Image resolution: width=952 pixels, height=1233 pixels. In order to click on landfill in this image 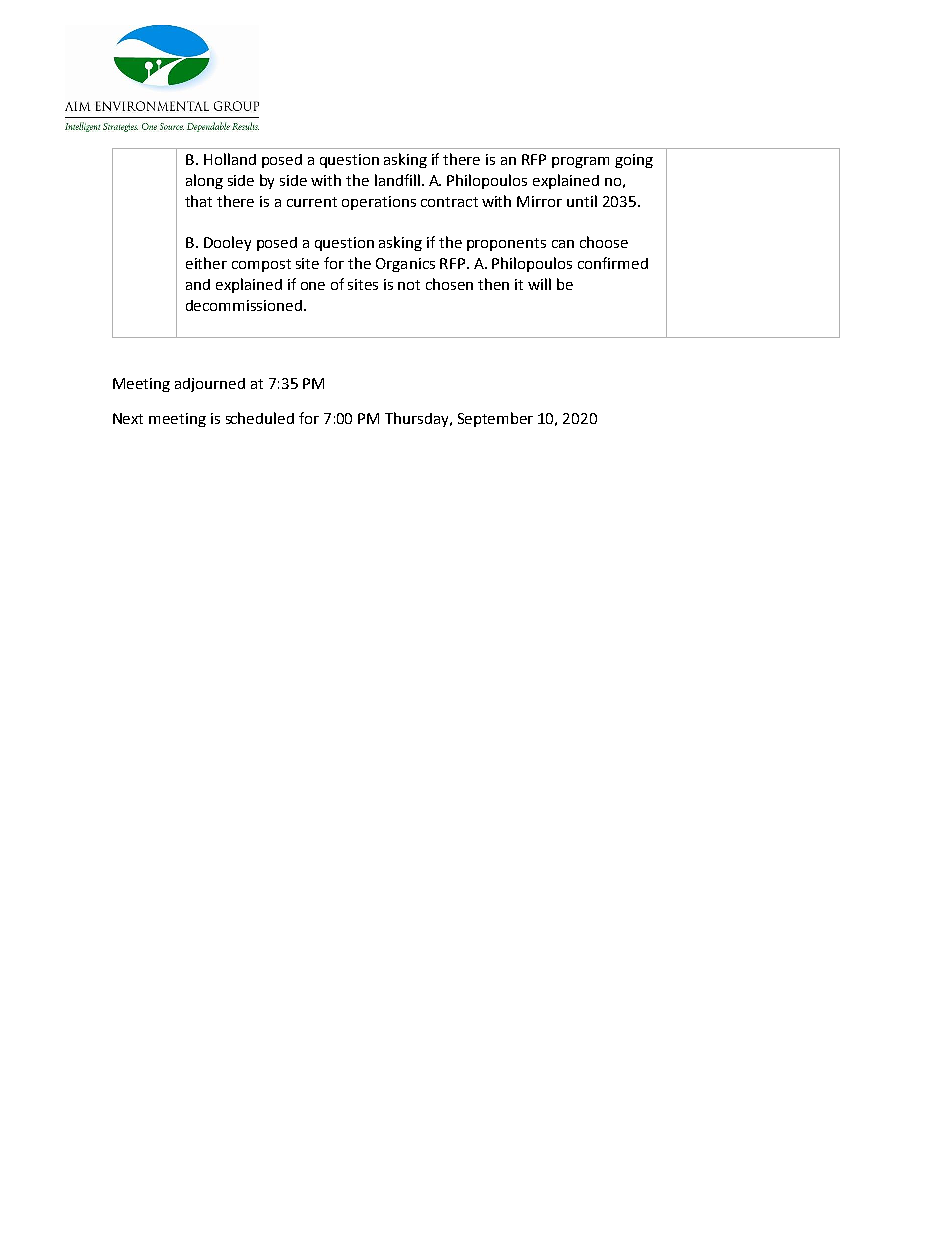, I will do `click(397, 180)`.
